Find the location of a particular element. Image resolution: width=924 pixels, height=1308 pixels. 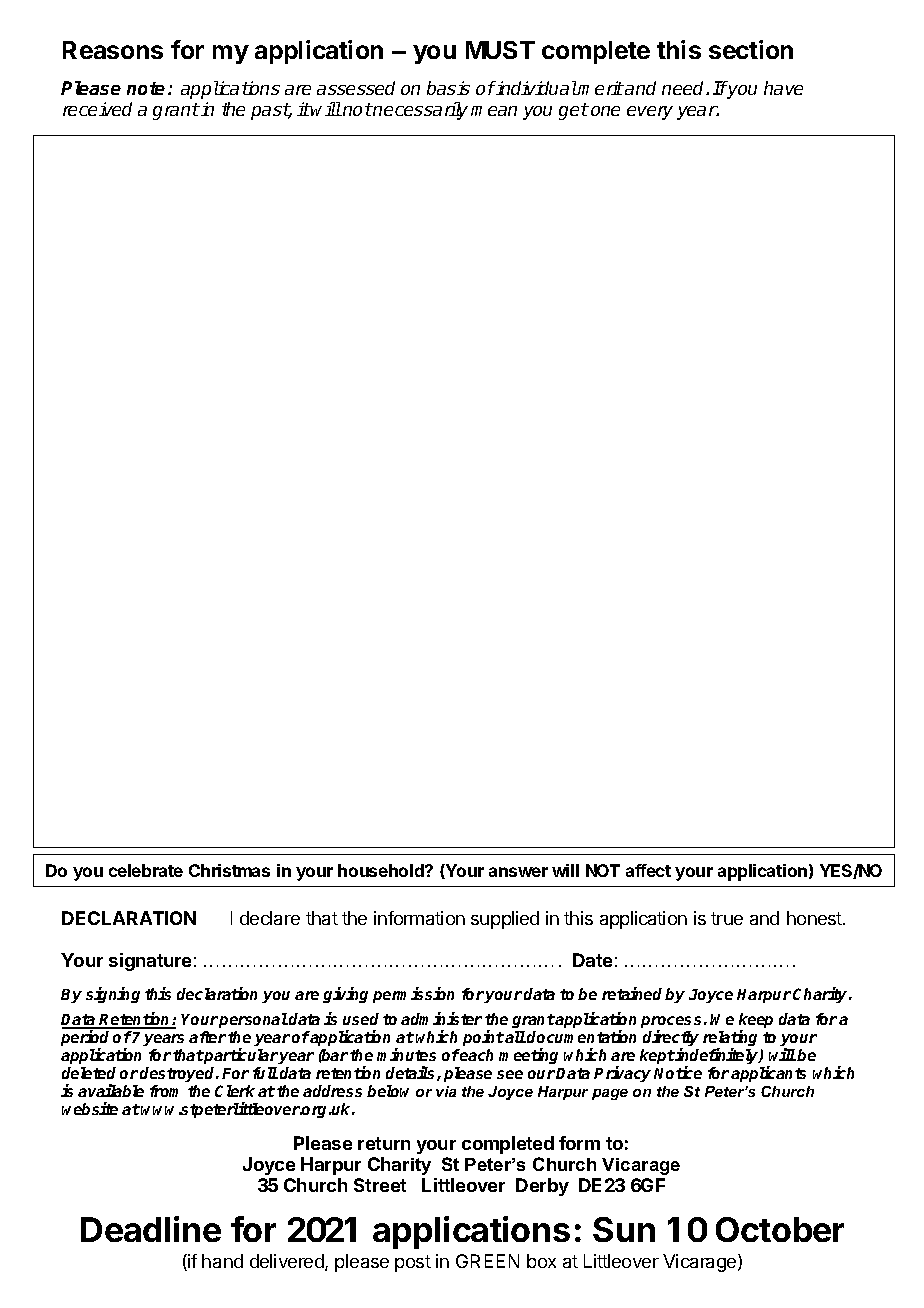

supplied is located at coordinates (505, 920).
